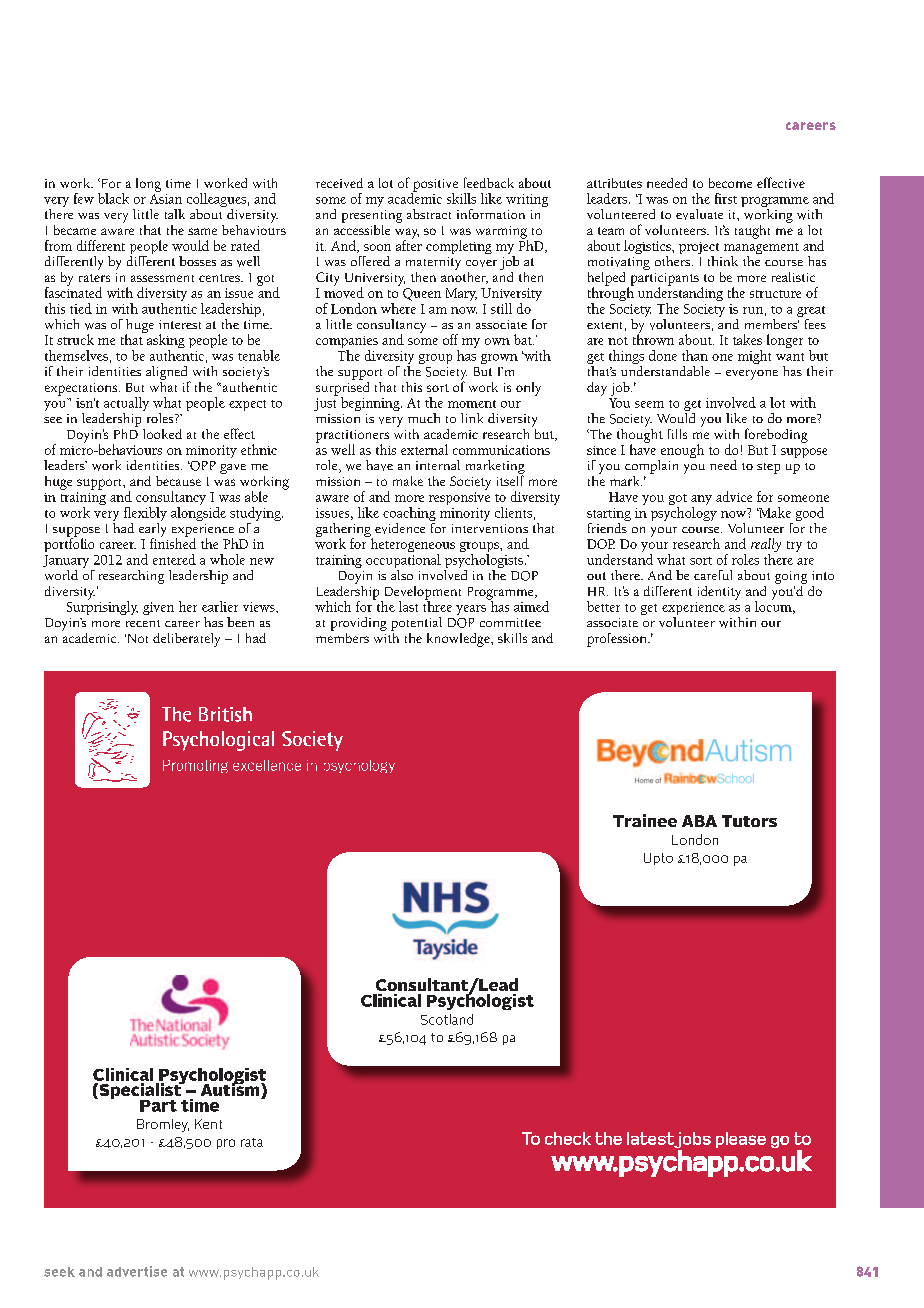  I want to click on talk, so click(175, 214).
